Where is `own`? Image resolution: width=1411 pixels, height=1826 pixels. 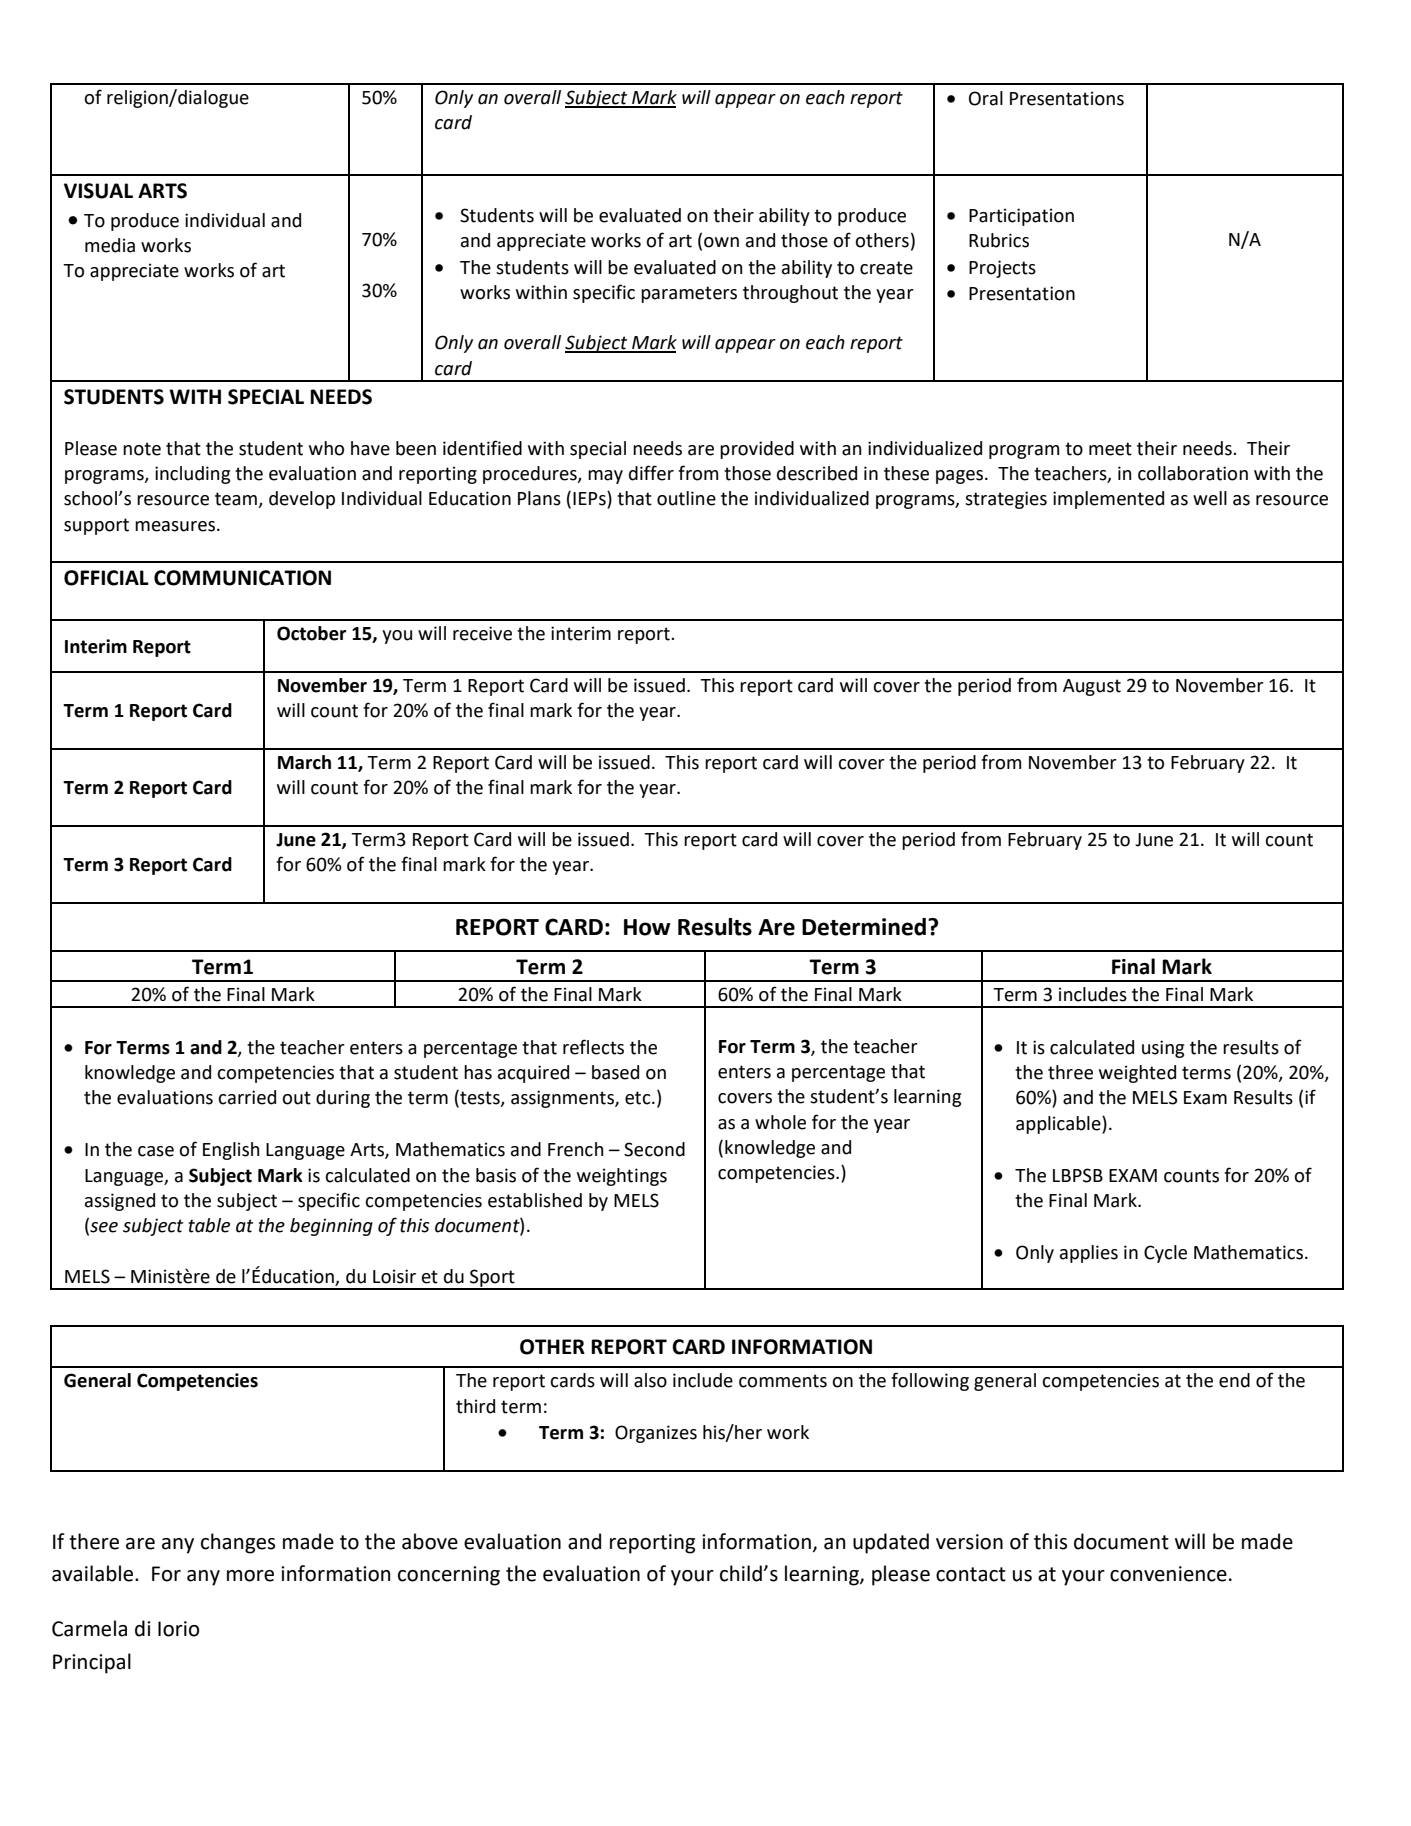
own is located at coordinates (721, 242).
